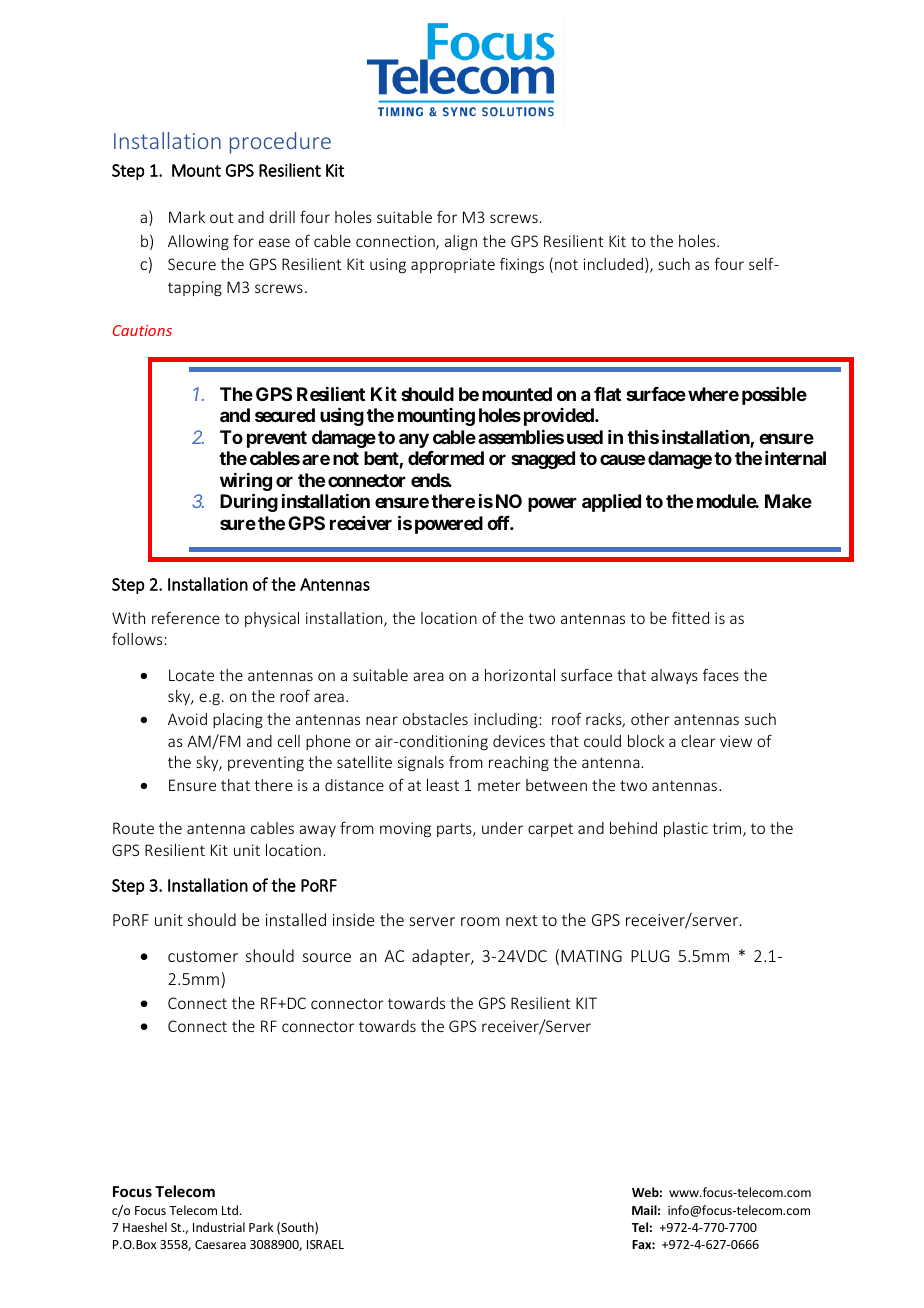 The width and height of the screenshot is (924, 1308). Describe the element at coordinates (187, 217) in the screenshot. I see `Mark` at that location.
